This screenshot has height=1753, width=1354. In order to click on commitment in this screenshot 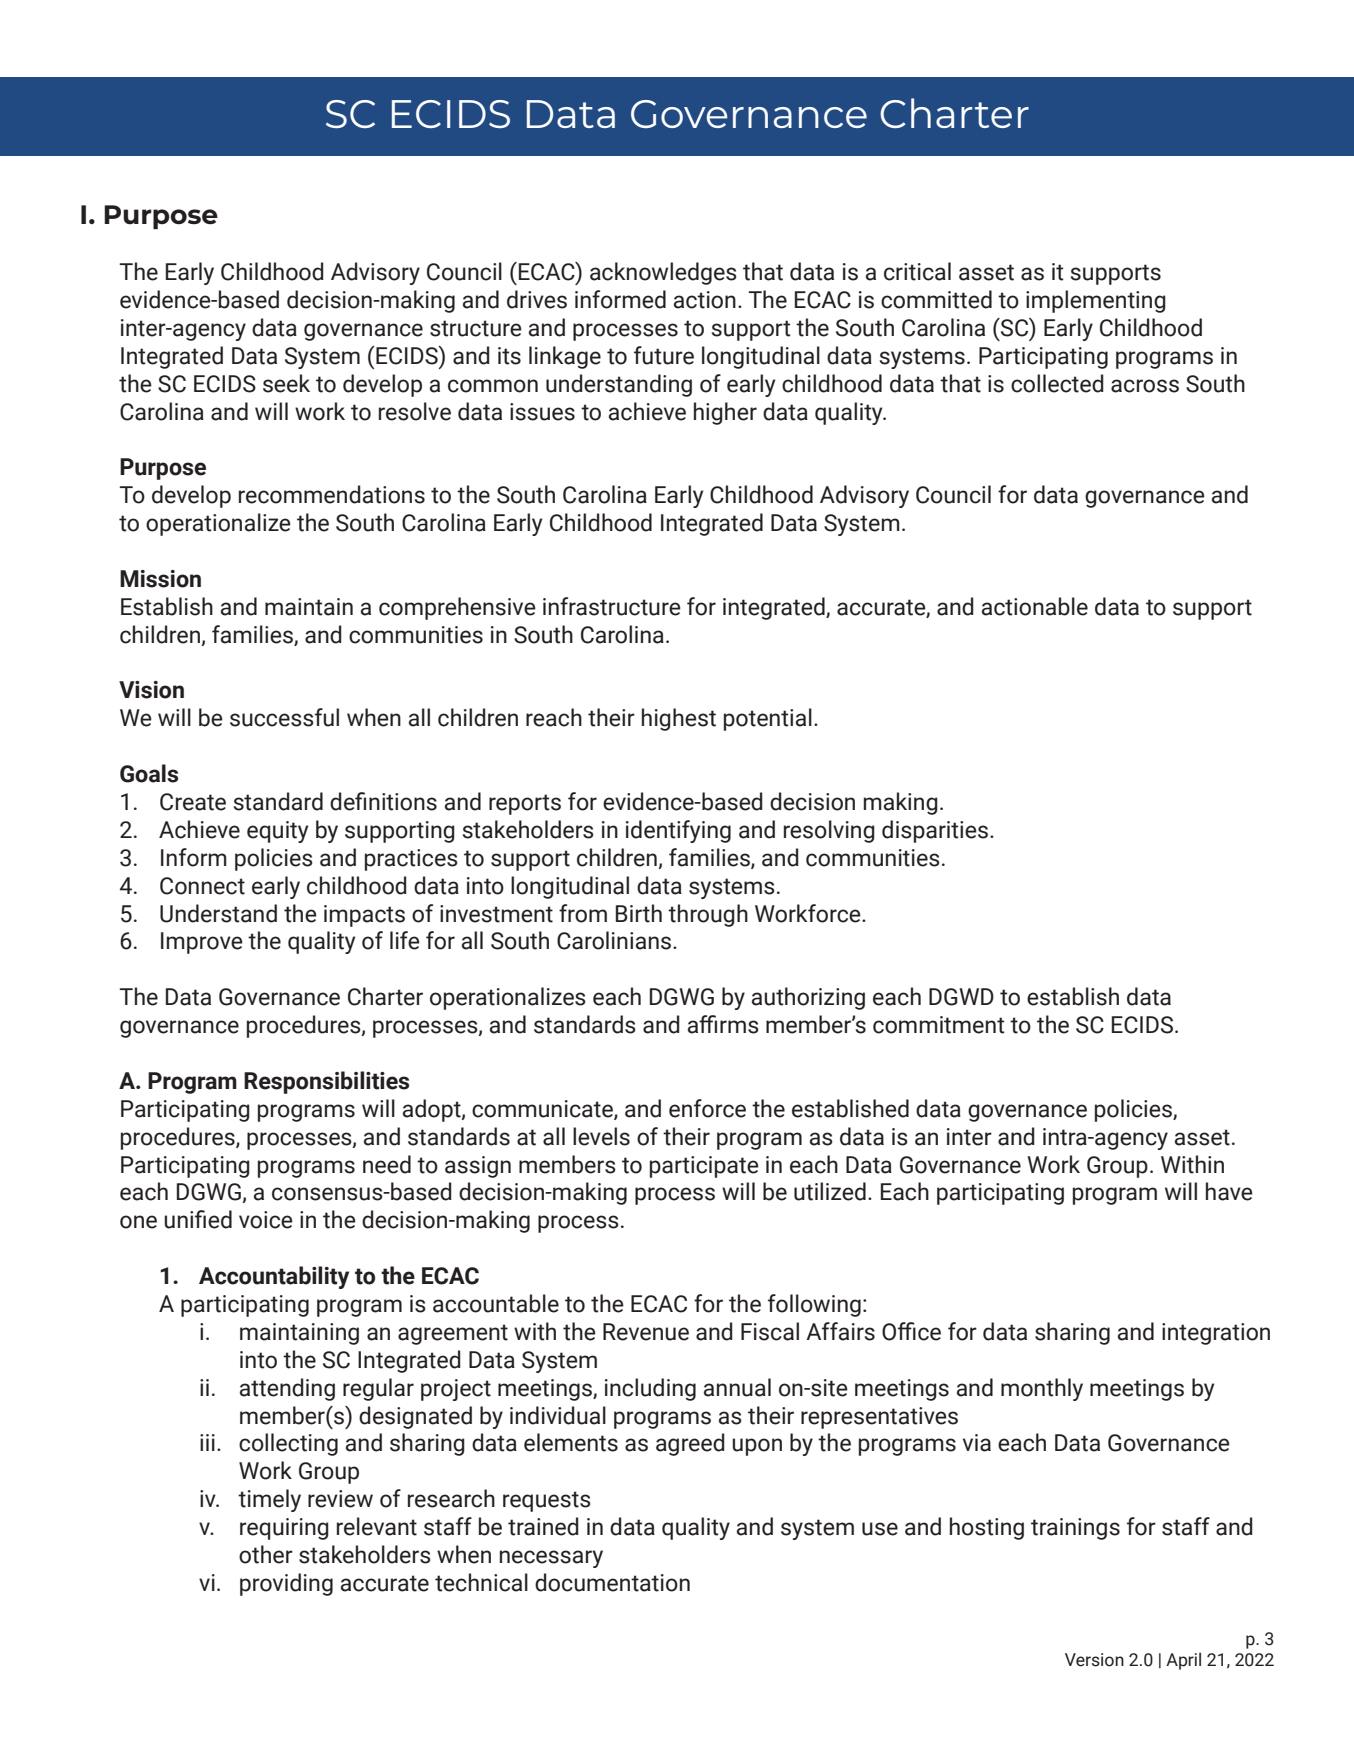, I will do `click(939, 1025)`.
